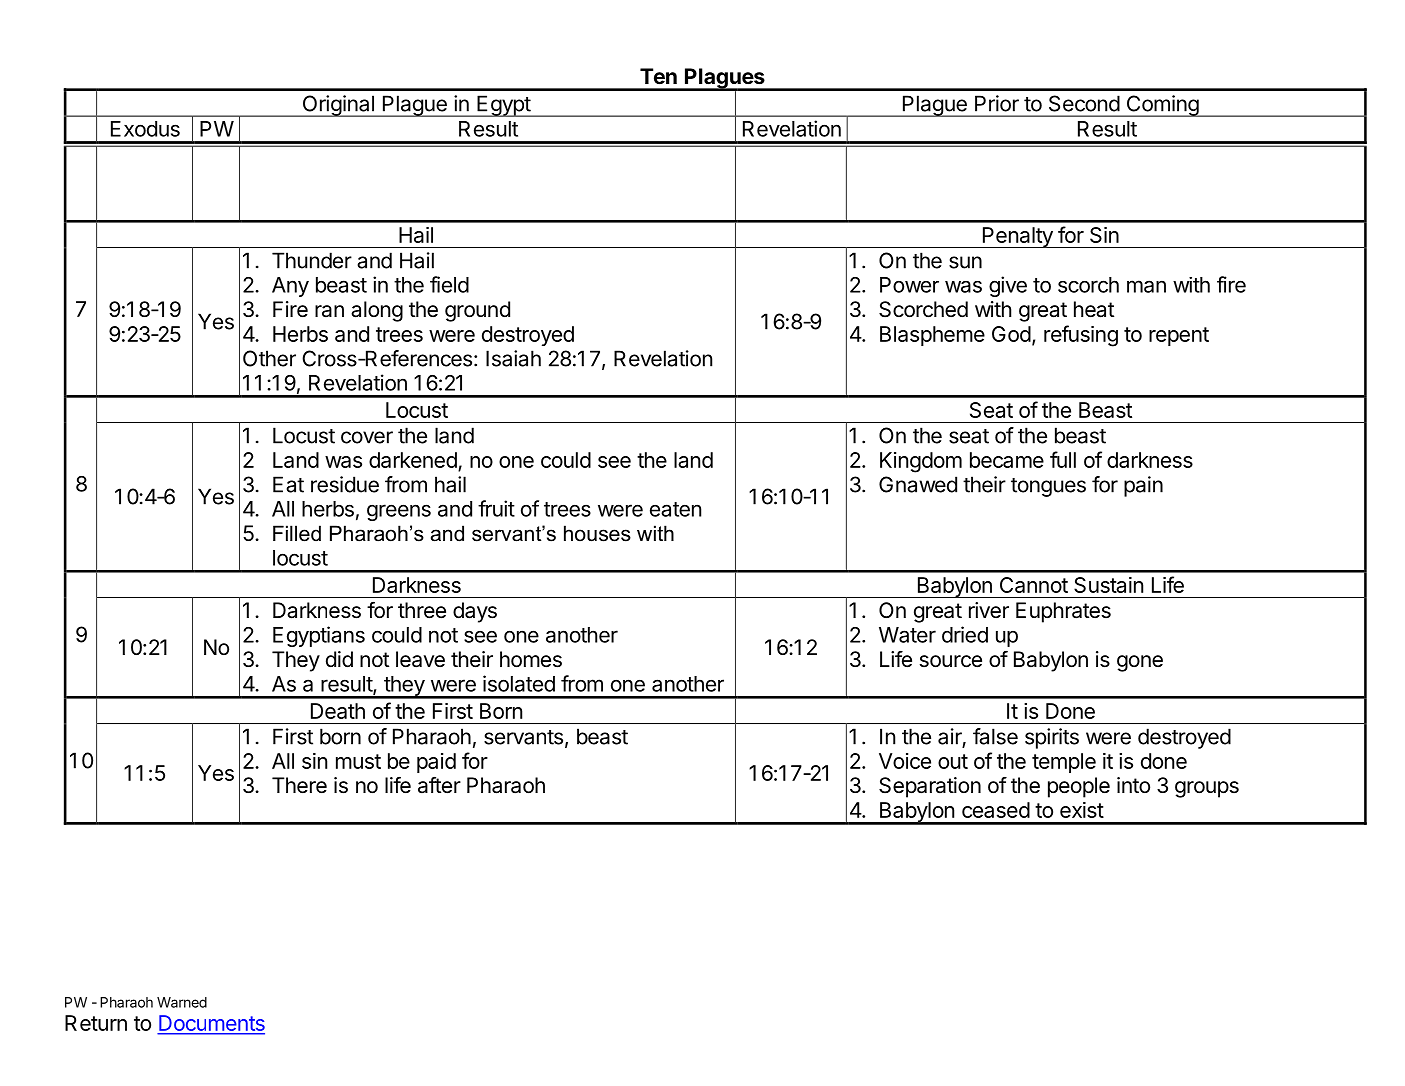  I want to click on residue, so click(345, 484).
